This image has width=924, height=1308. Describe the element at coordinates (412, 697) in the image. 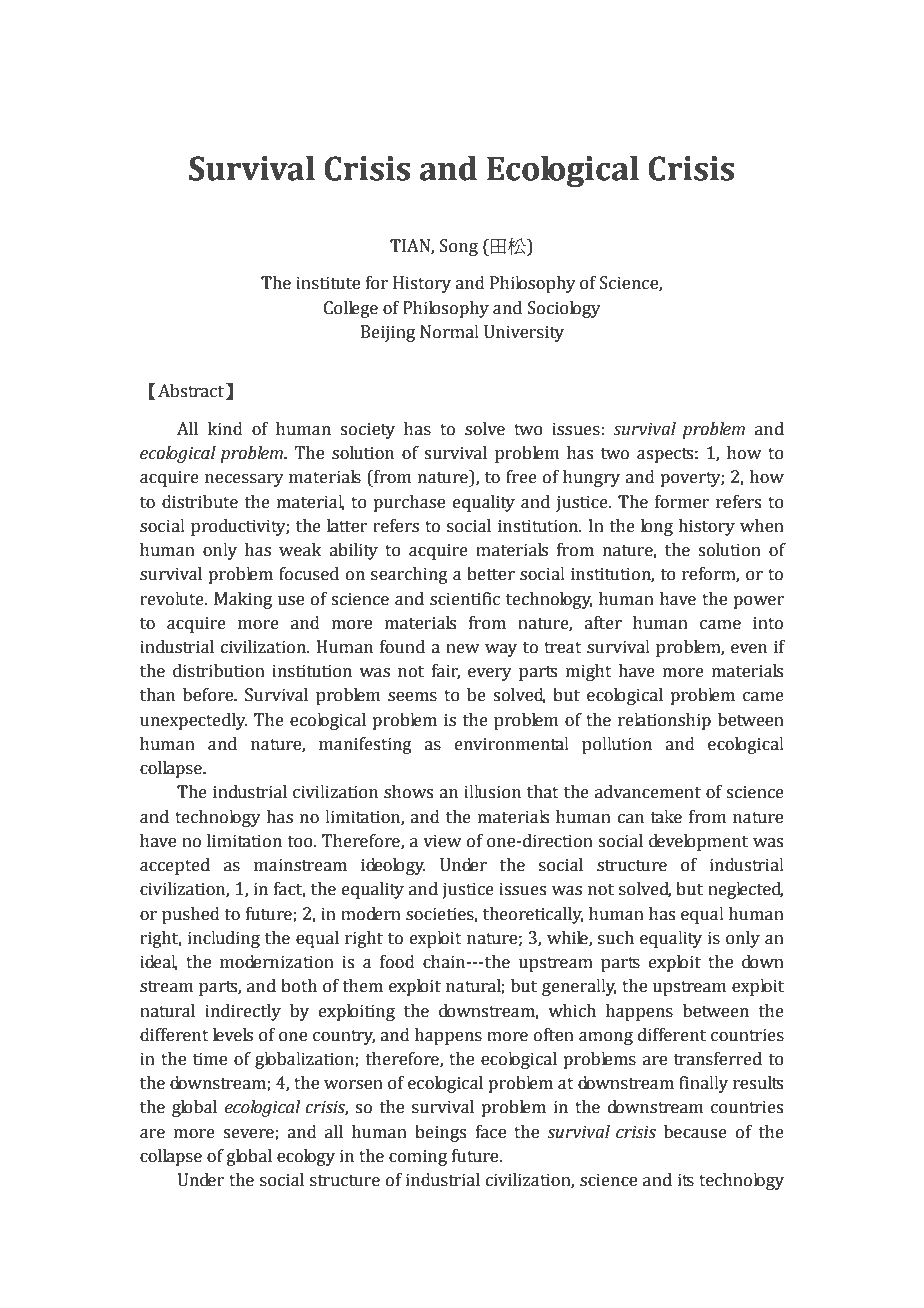

I see `seems` at that location.
